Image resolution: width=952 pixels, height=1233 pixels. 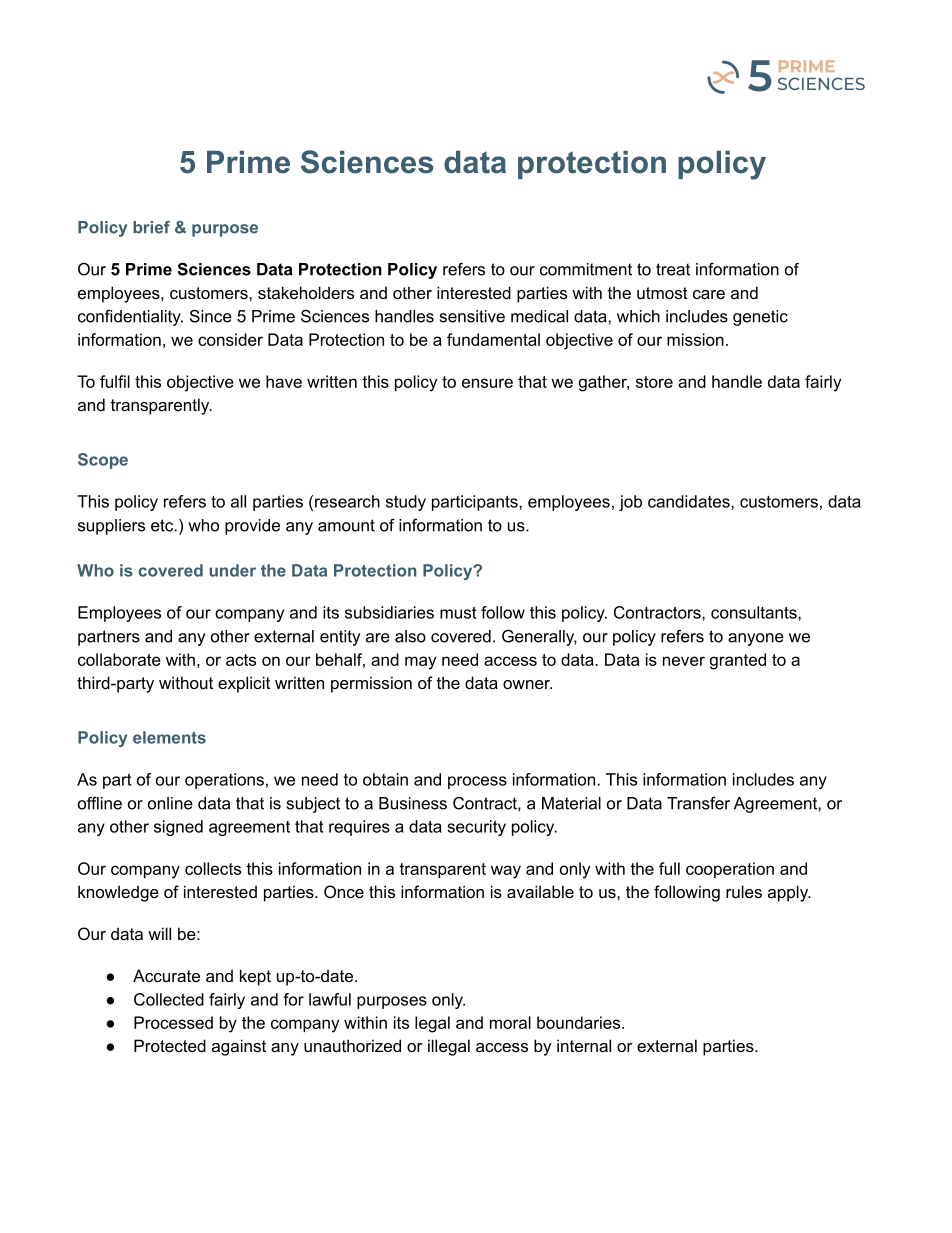 What do you see at coordinates (241, 660) in the screenshot?
I see `acts` at bounding box center [241, 660].
